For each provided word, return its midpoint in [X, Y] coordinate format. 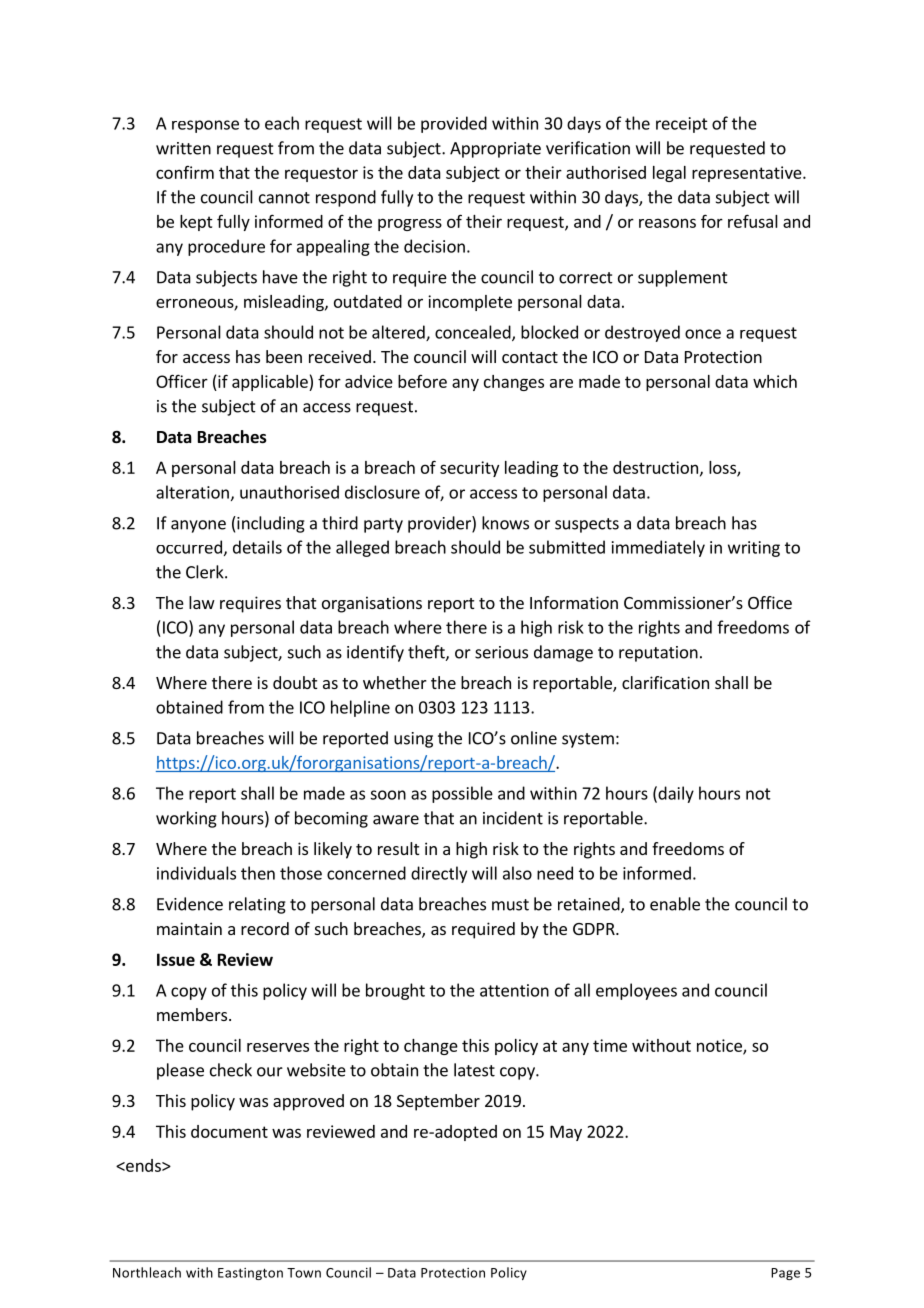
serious [501, 652]
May [566, 1133]
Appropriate [495, 150]
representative [748, 174]
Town [304, 1273]
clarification [665, 682]
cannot [284, 198]
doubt [295, 682]
